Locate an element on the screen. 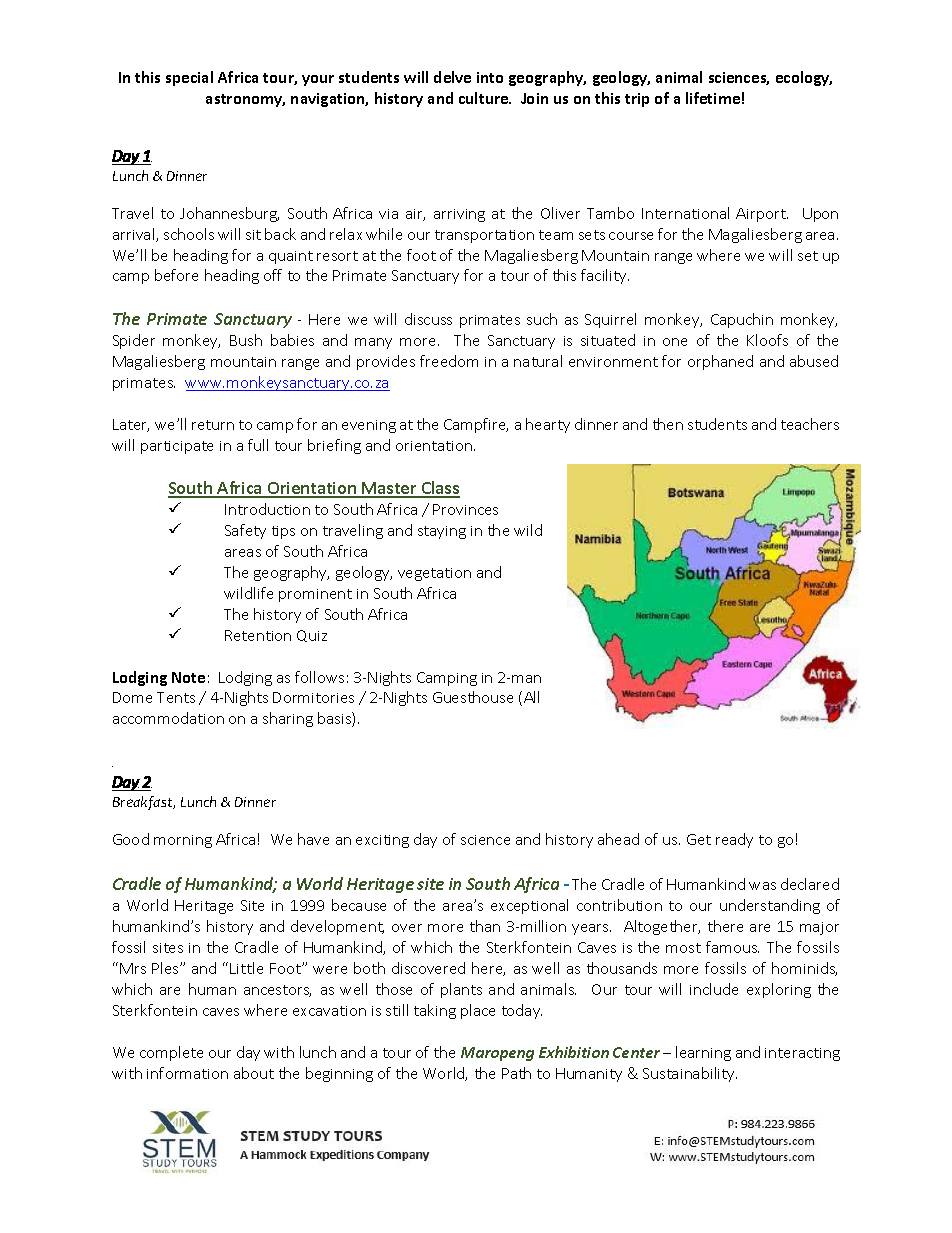  Safety is located at coordinates (245, 531).
